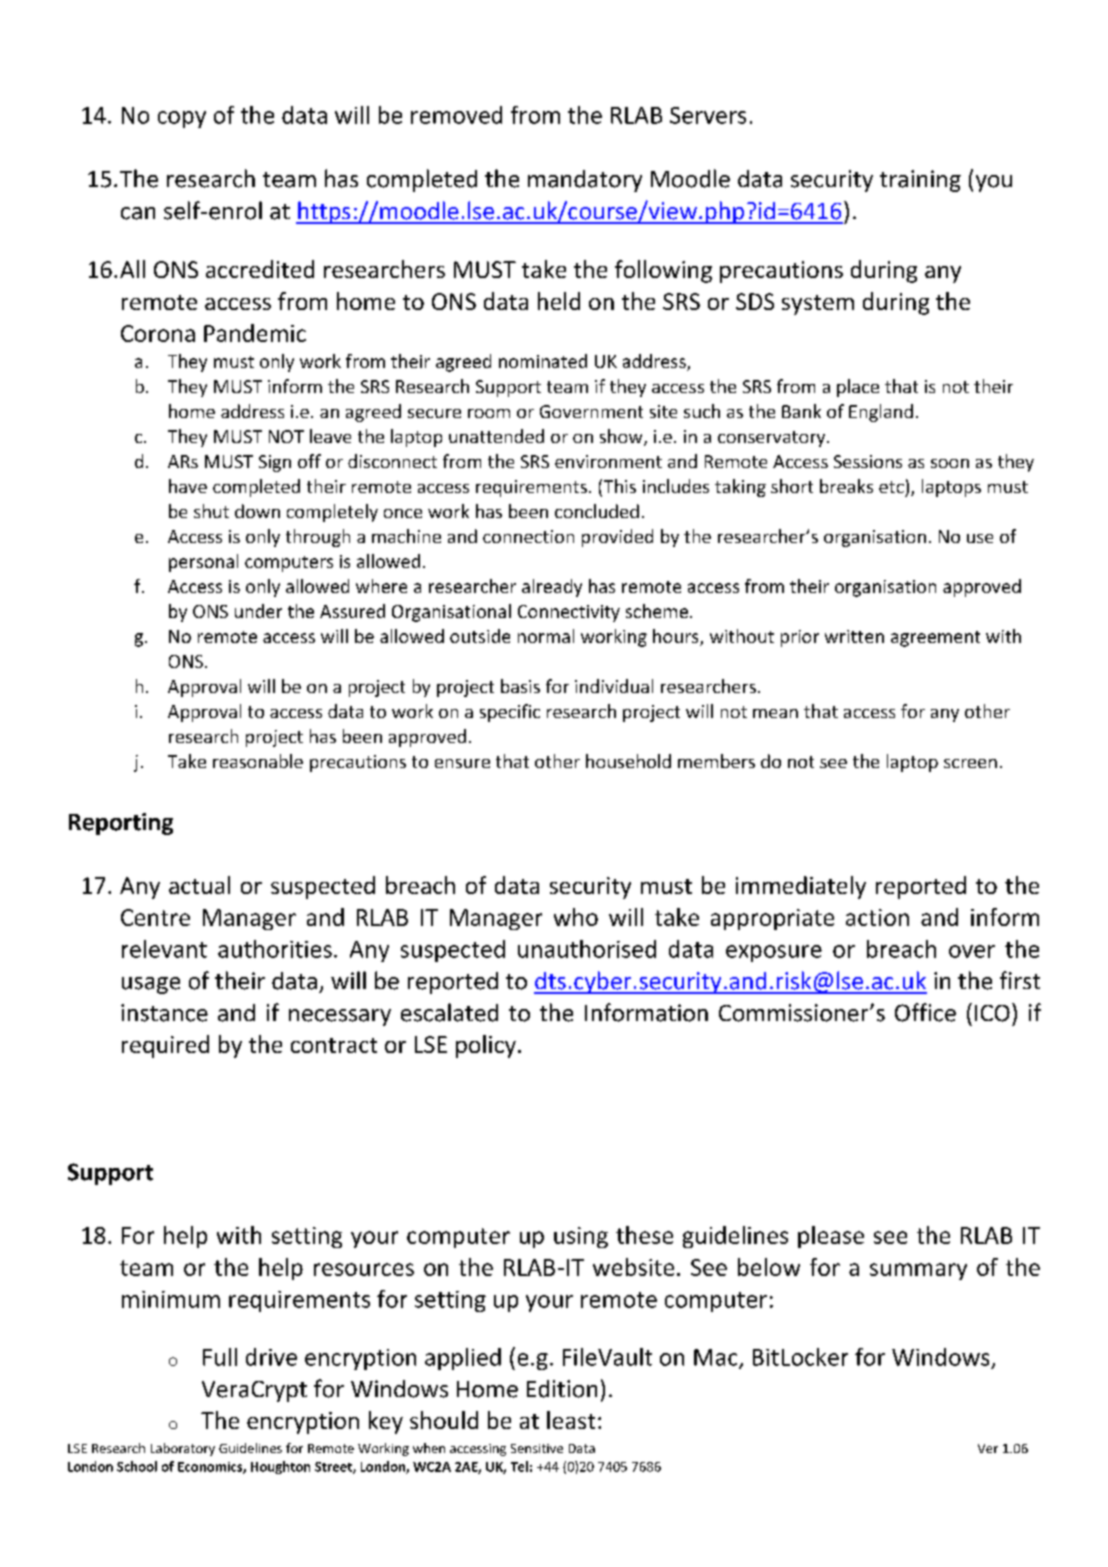 This page has width=1108, height=1567. What do you see at coordinates (585, 181) in the page?
I see `mandatory` at bounding box center [585, 181].
